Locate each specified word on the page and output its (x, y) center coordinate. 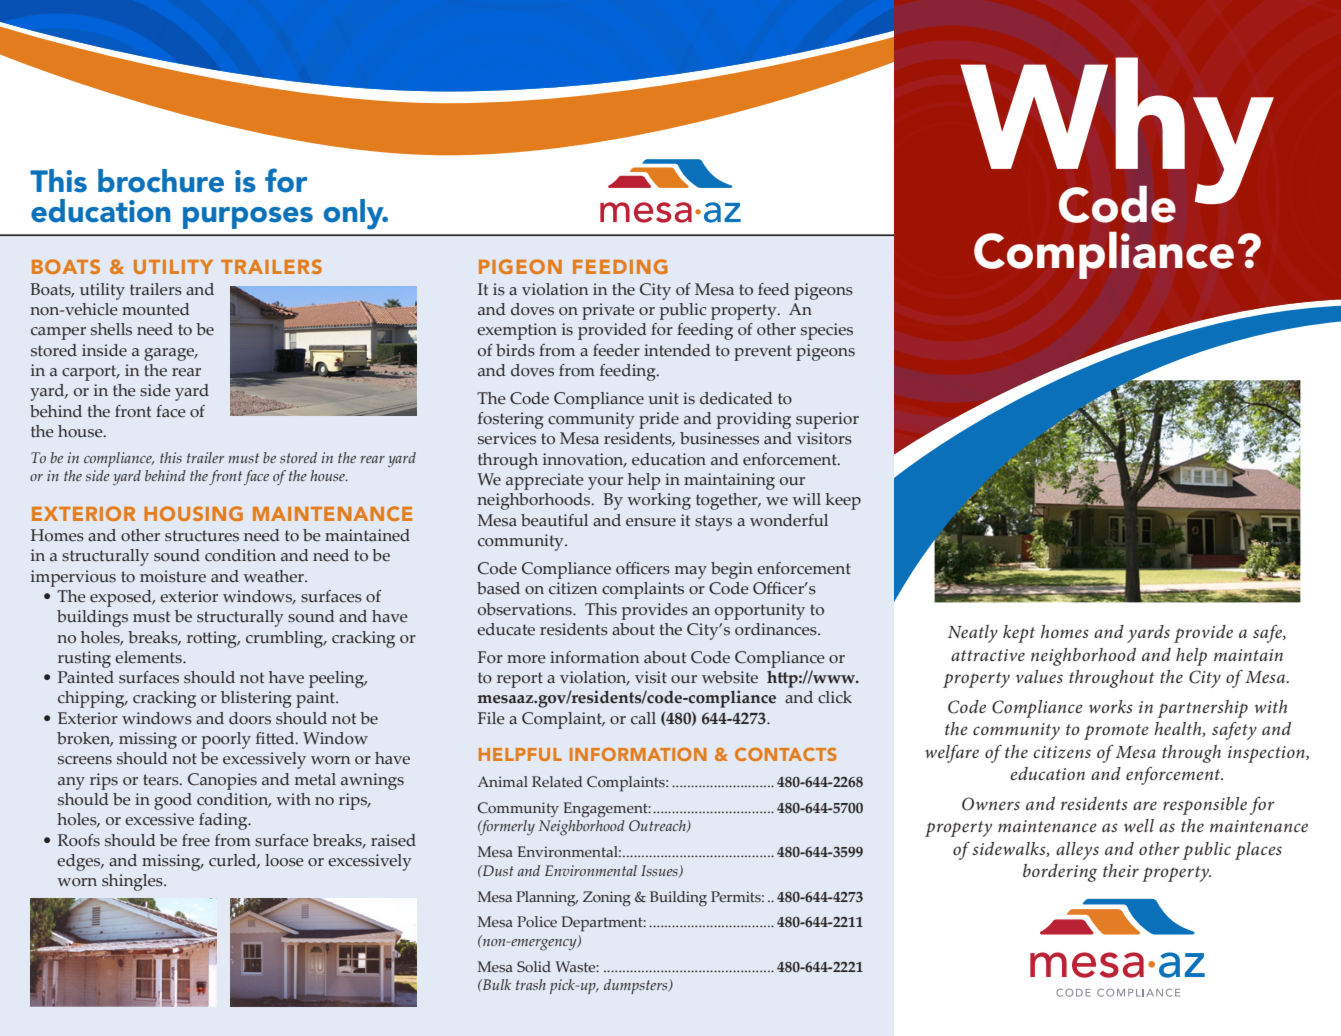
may (691, 572)
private (608, 311)
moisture (173, 576)
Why (1117, 132)
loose (284, 860)
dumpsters (637, 986)
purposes (248, 218)
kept (1019, 634)
